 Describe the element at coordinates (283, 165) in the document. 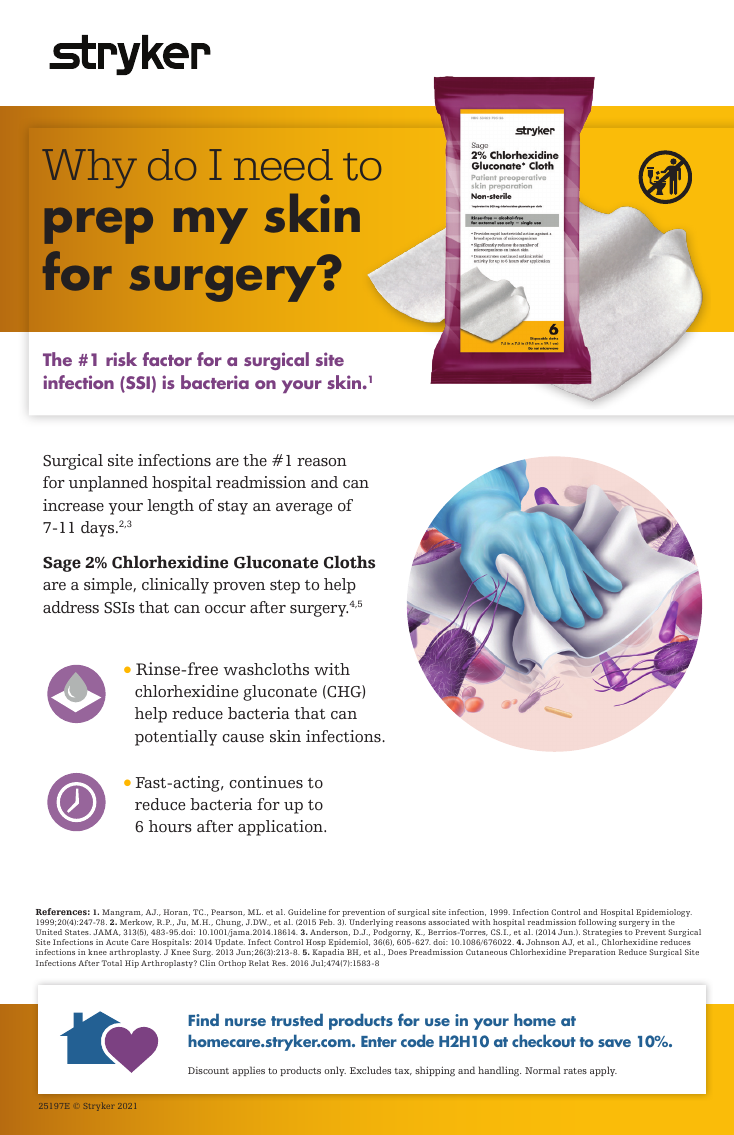

I see `need` at that location.
